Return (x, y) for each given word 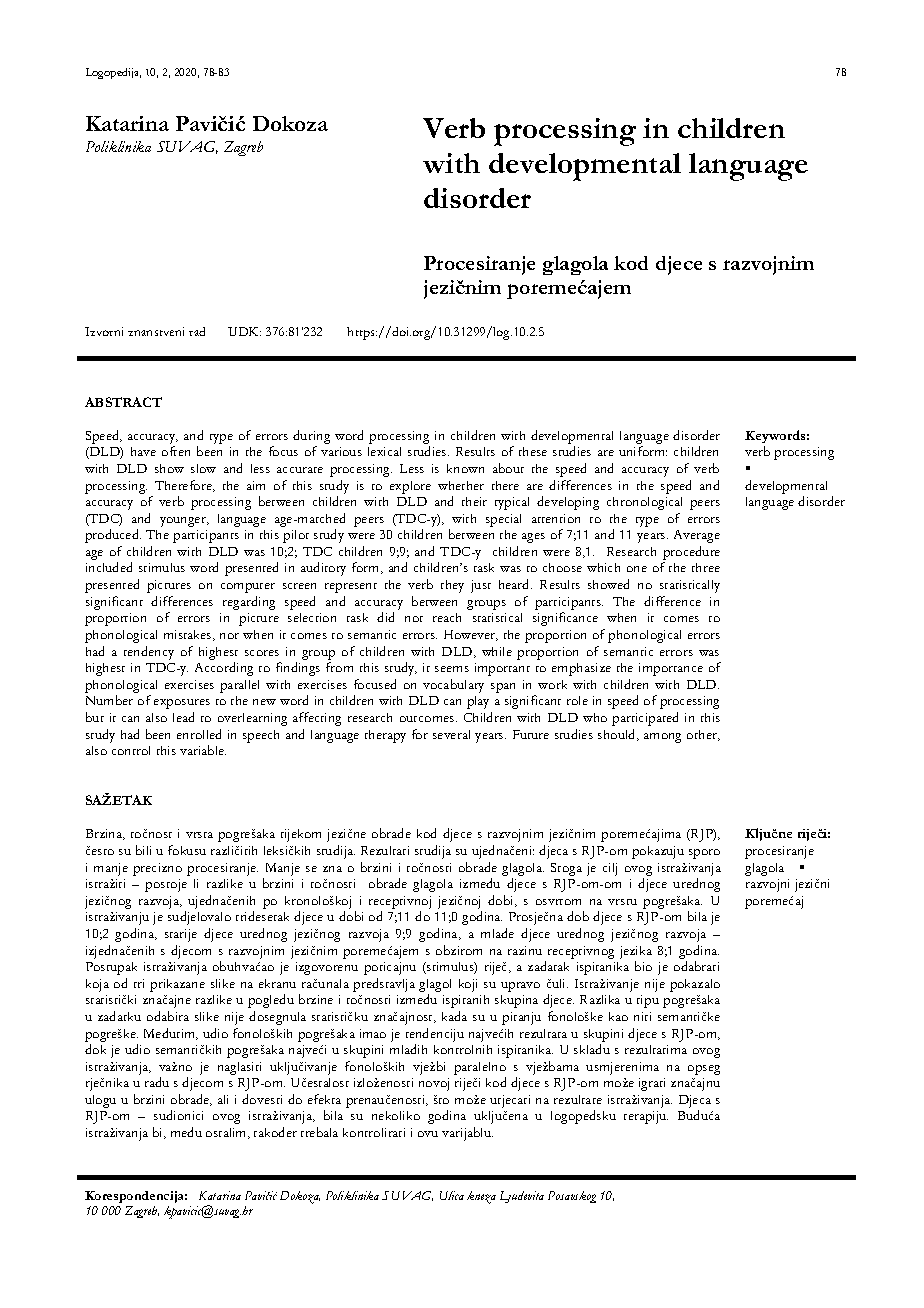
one (637, 569)
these (533, 451)
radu (157, 1082)
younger (184, 522)
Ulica (452, 1195)
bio (643, 966)
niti (642, 1016)
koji (468, 985)
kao (618, 1016)
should (618, 735)
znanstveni (156, 331)
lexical (384, 451)
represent (351, 588)
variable (203, 750)
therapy (385, 736)
